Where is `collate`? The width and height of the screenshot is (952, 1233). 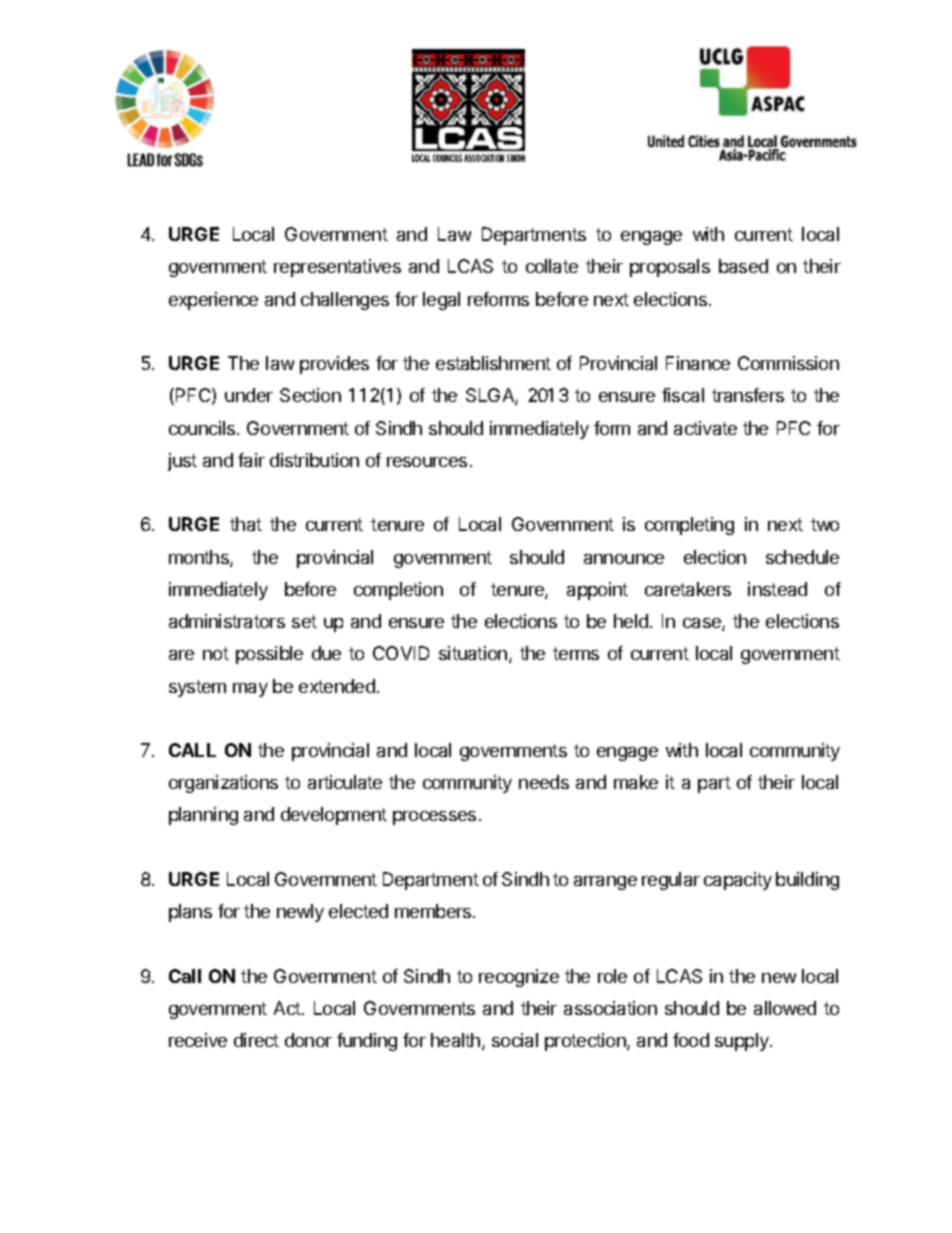 collate is located at coordinates (552, 266).
